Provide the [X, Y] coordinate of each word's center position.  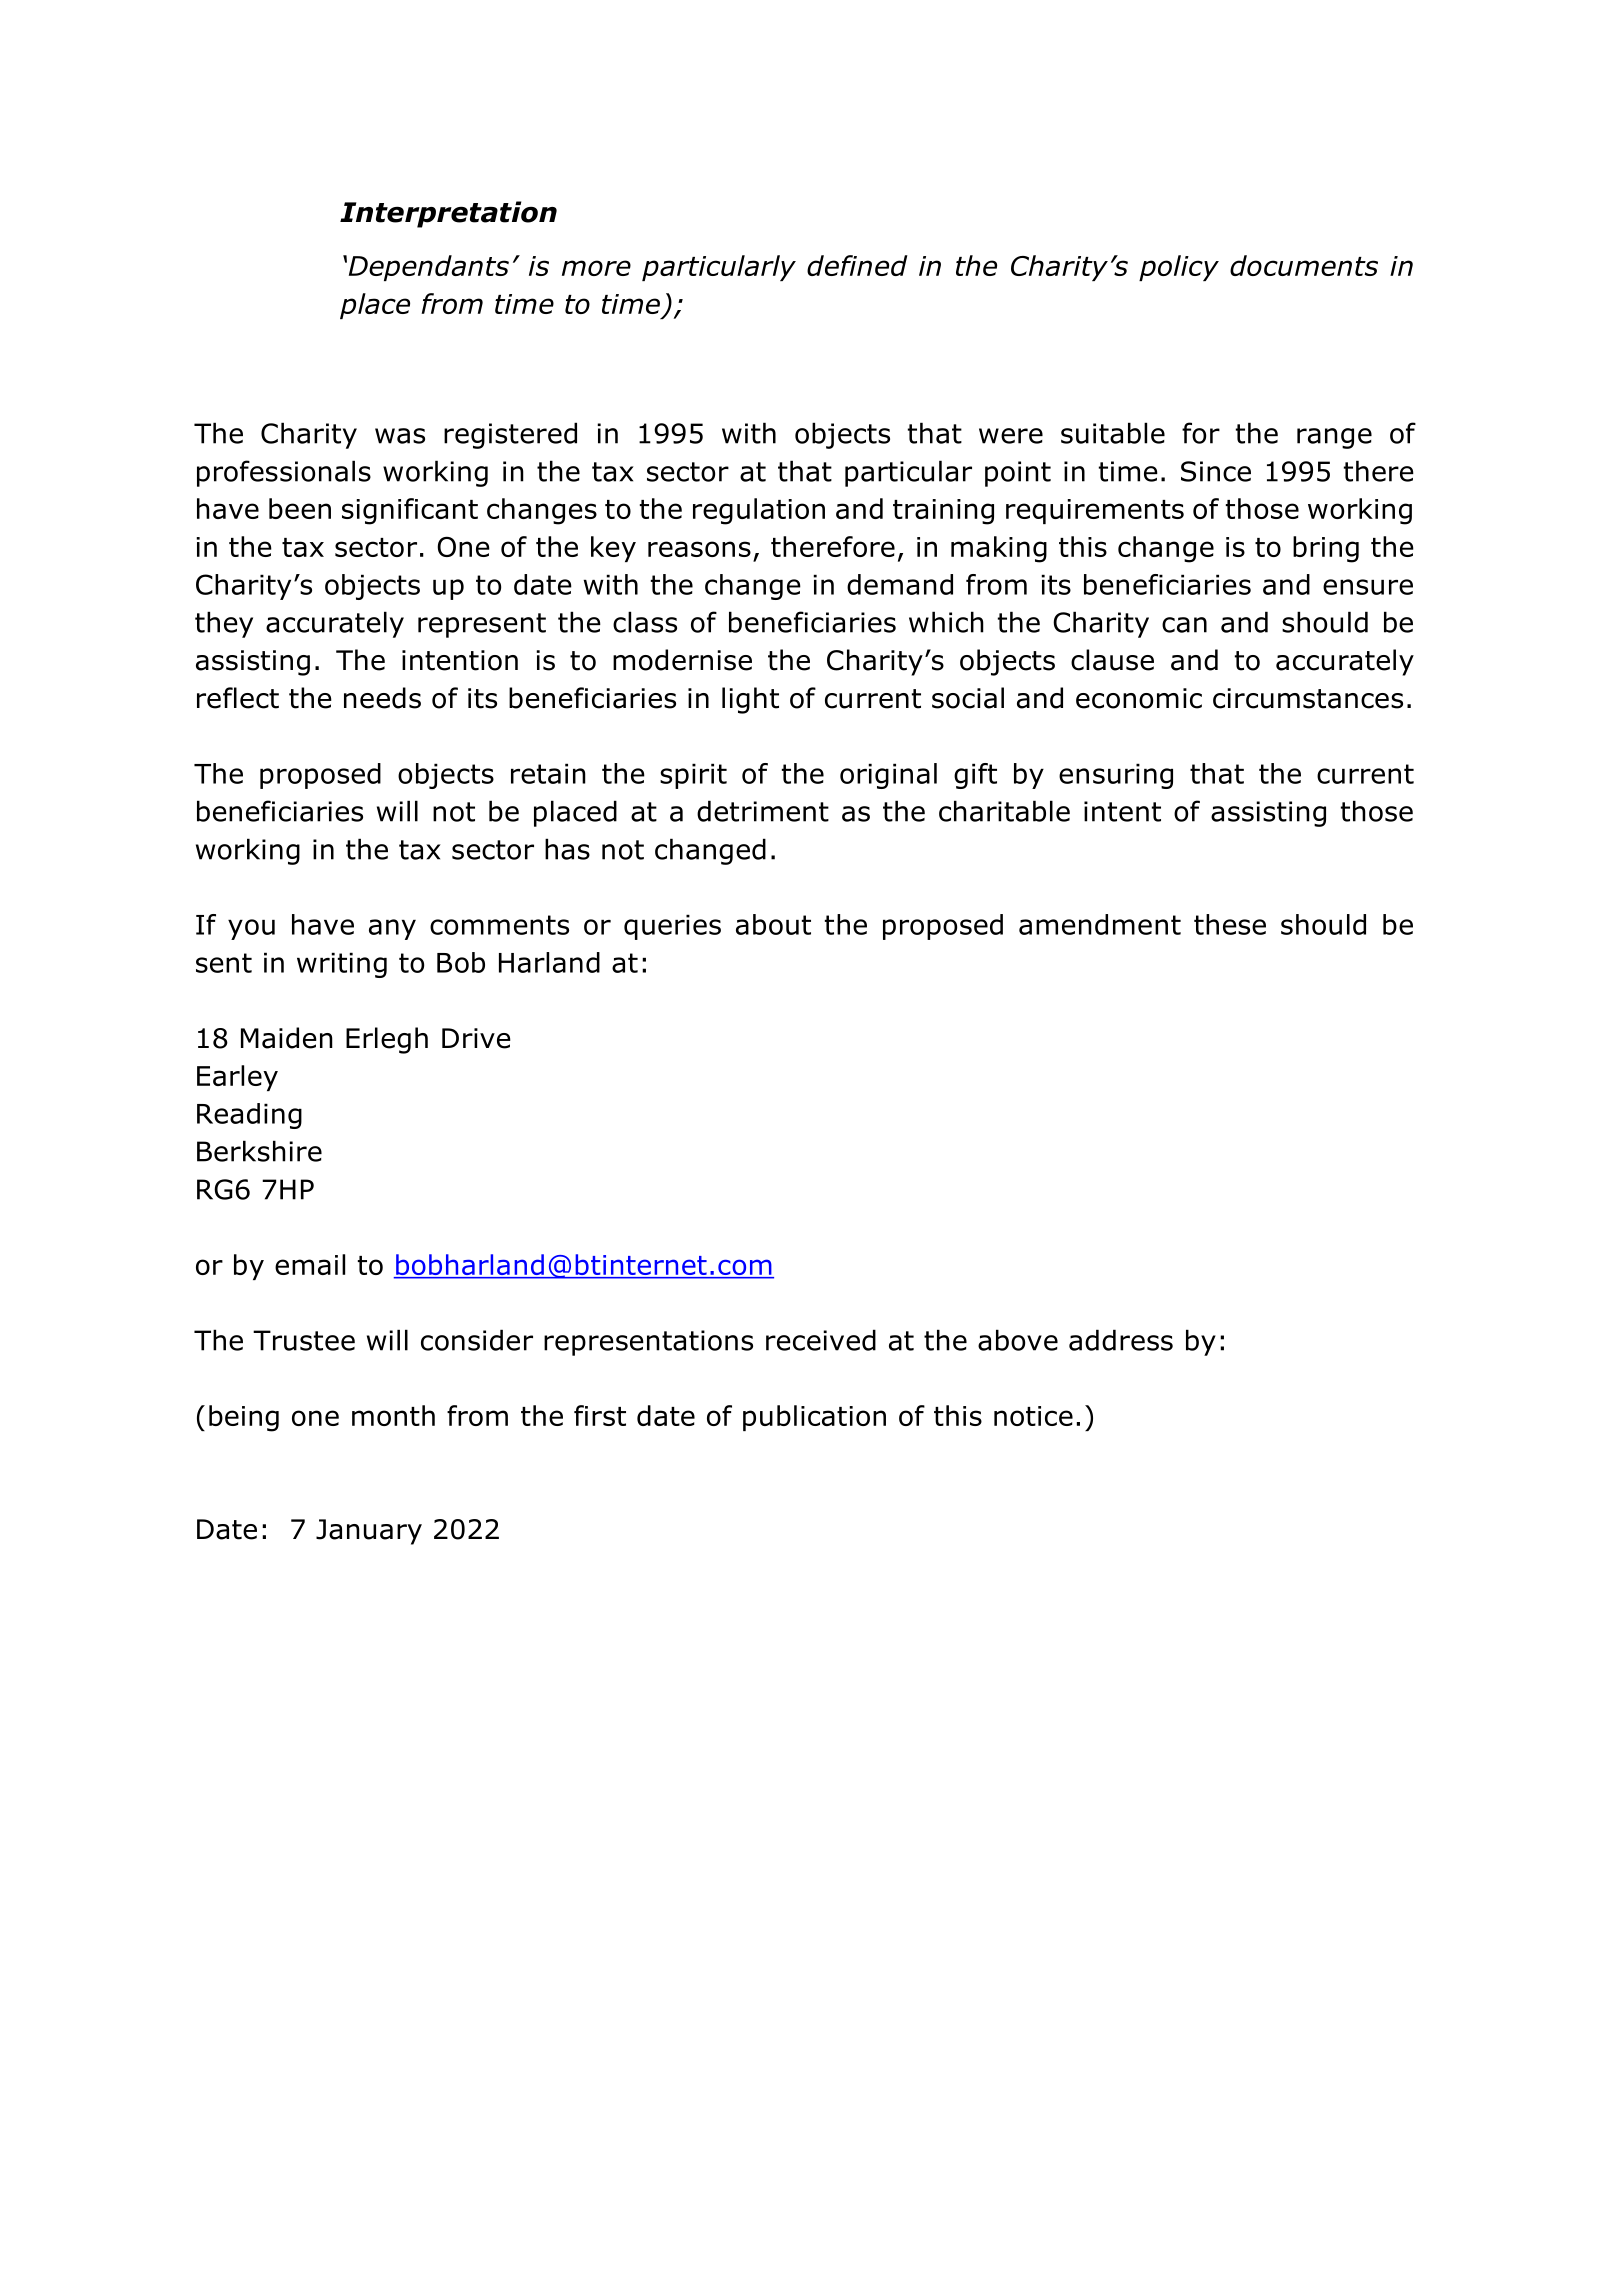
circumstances [1308, 698]
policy [1179, 268]
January [369, 1532]
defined [857, 265]
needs [382, 698]
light [750, 700]
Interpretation [448, 214]
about [773, 924]
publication [814, 1418]
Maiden [287, 1038]
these [1230, 924]
